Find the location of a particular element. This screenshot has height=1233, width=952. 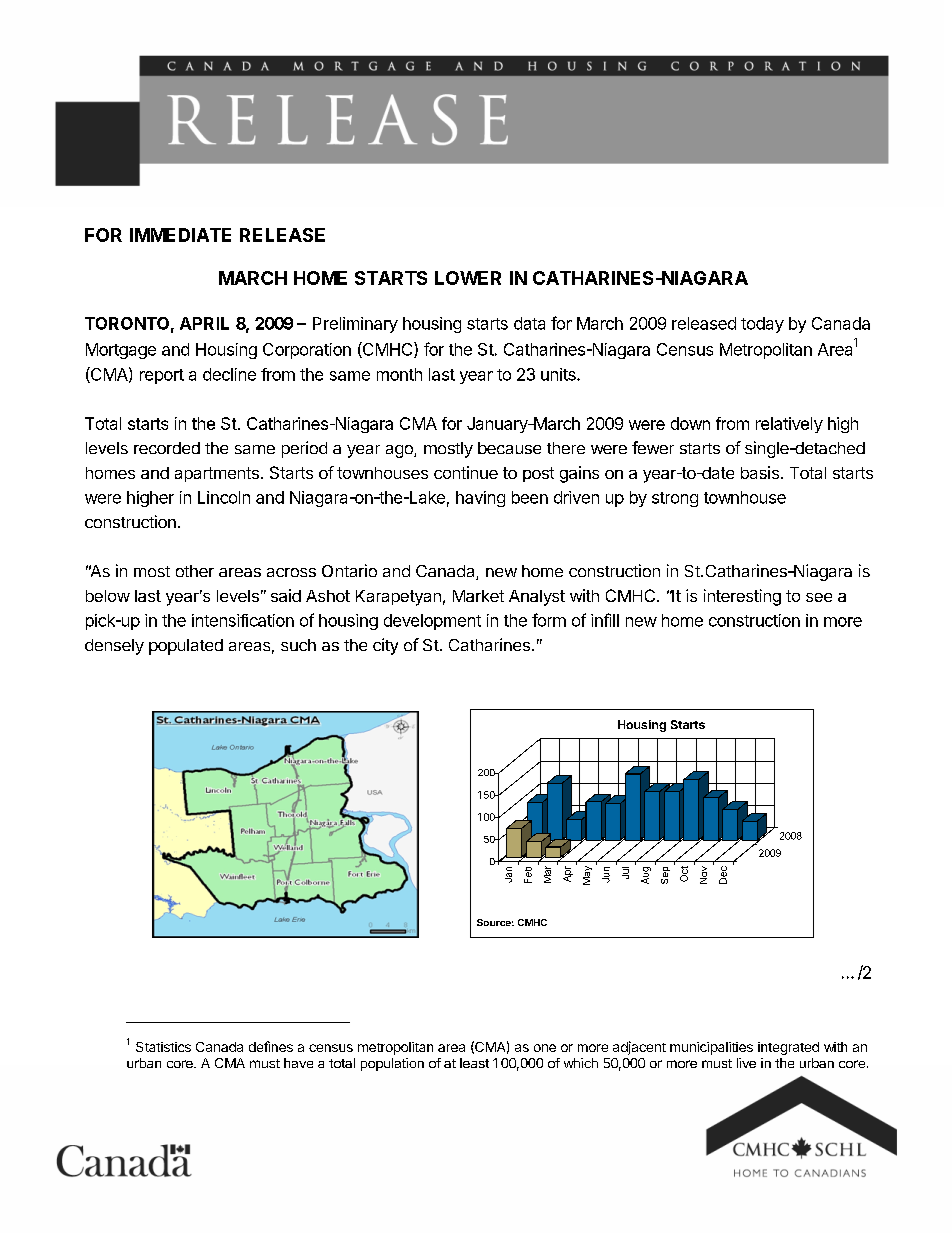

infill is located at coordinates (605, 620).
